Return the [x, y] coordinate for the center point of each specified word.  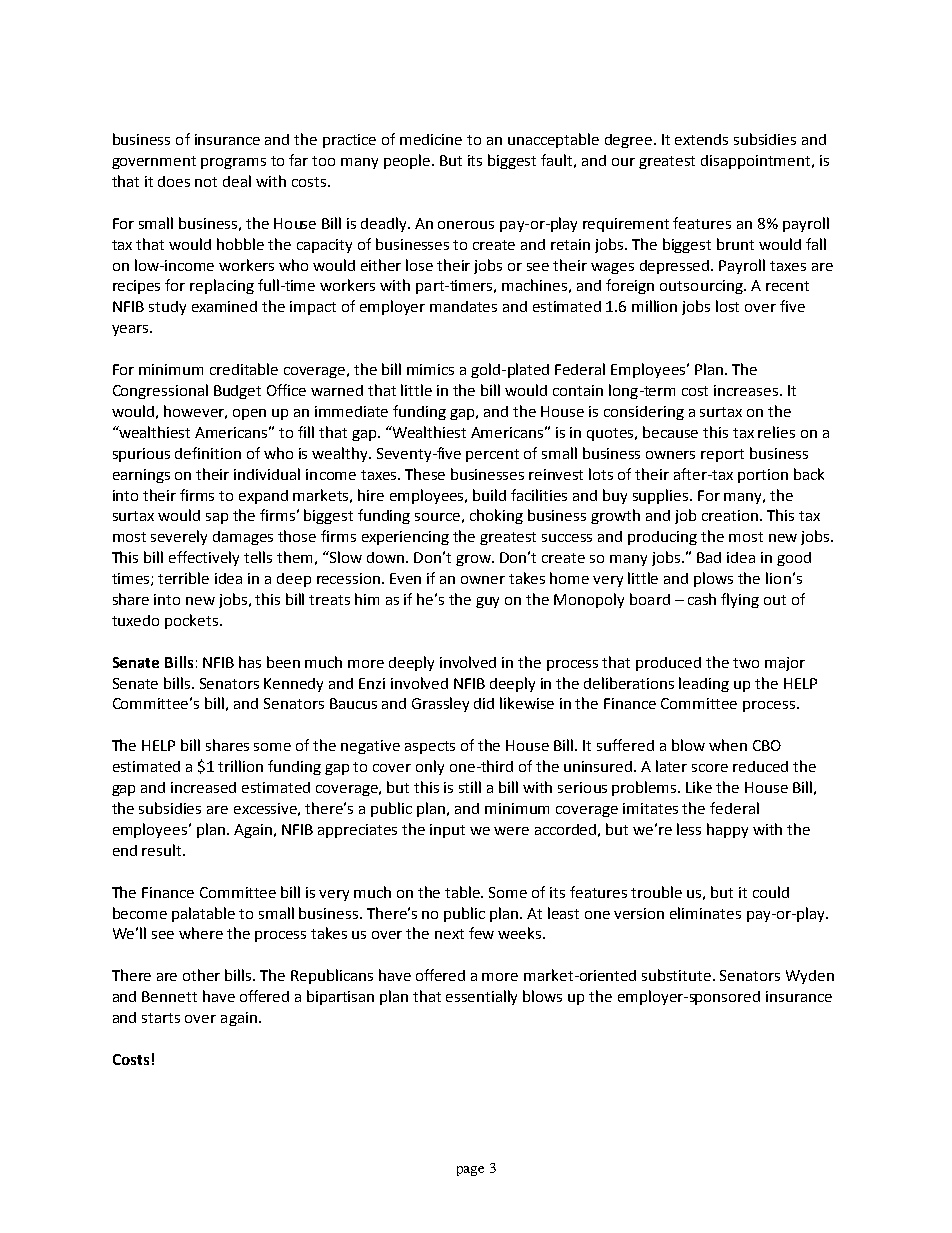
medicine [431, 139]
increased [203, 787]
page [470, 1171]
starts [161, 1018]
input [447, 831]
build [489, 495]
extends [701, 139]
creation [730, 515]
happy [727, 830]
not [206, 182]
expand [263, 497]
